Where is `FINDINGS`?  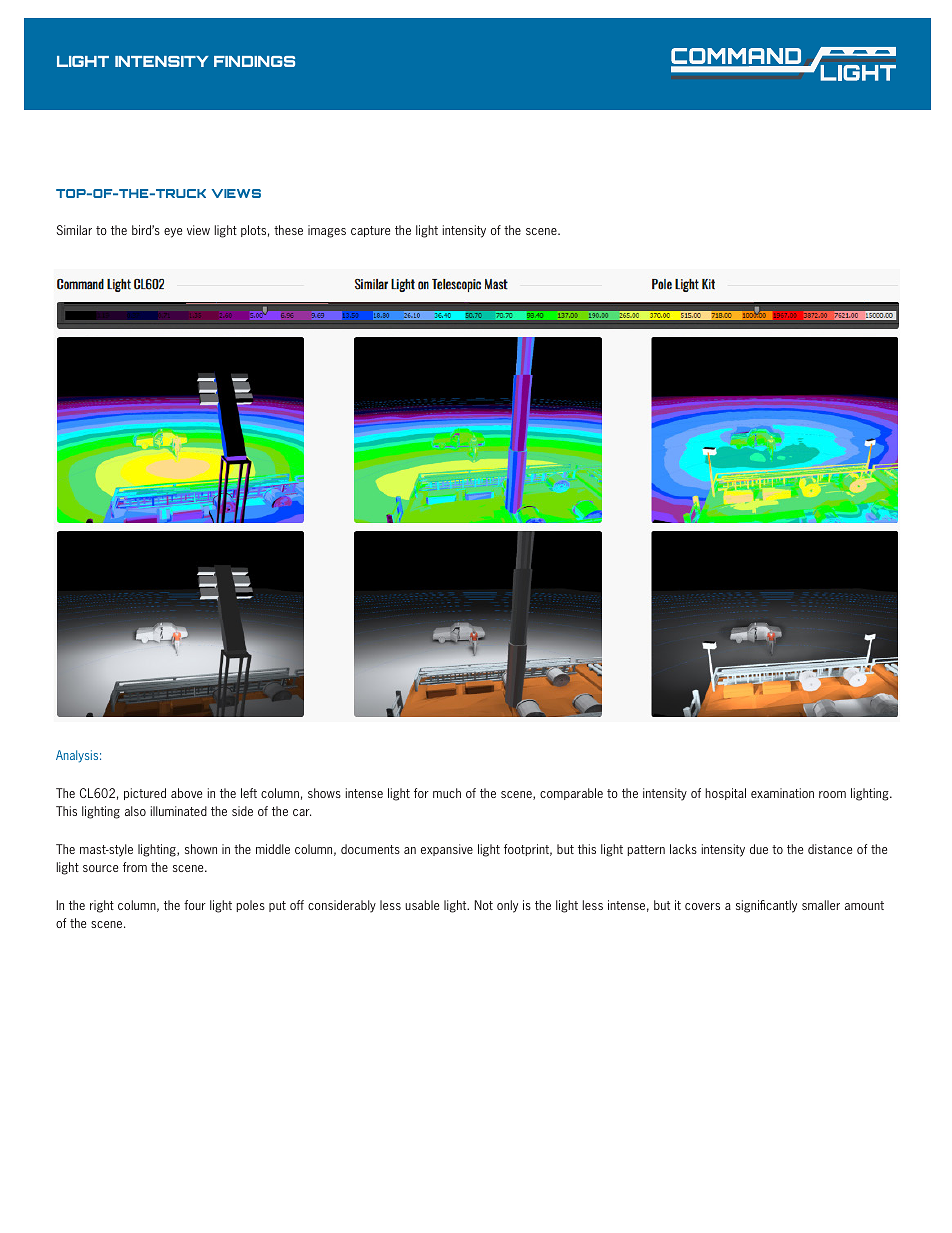 FINDINGS is located at coordinates (254, 61).
